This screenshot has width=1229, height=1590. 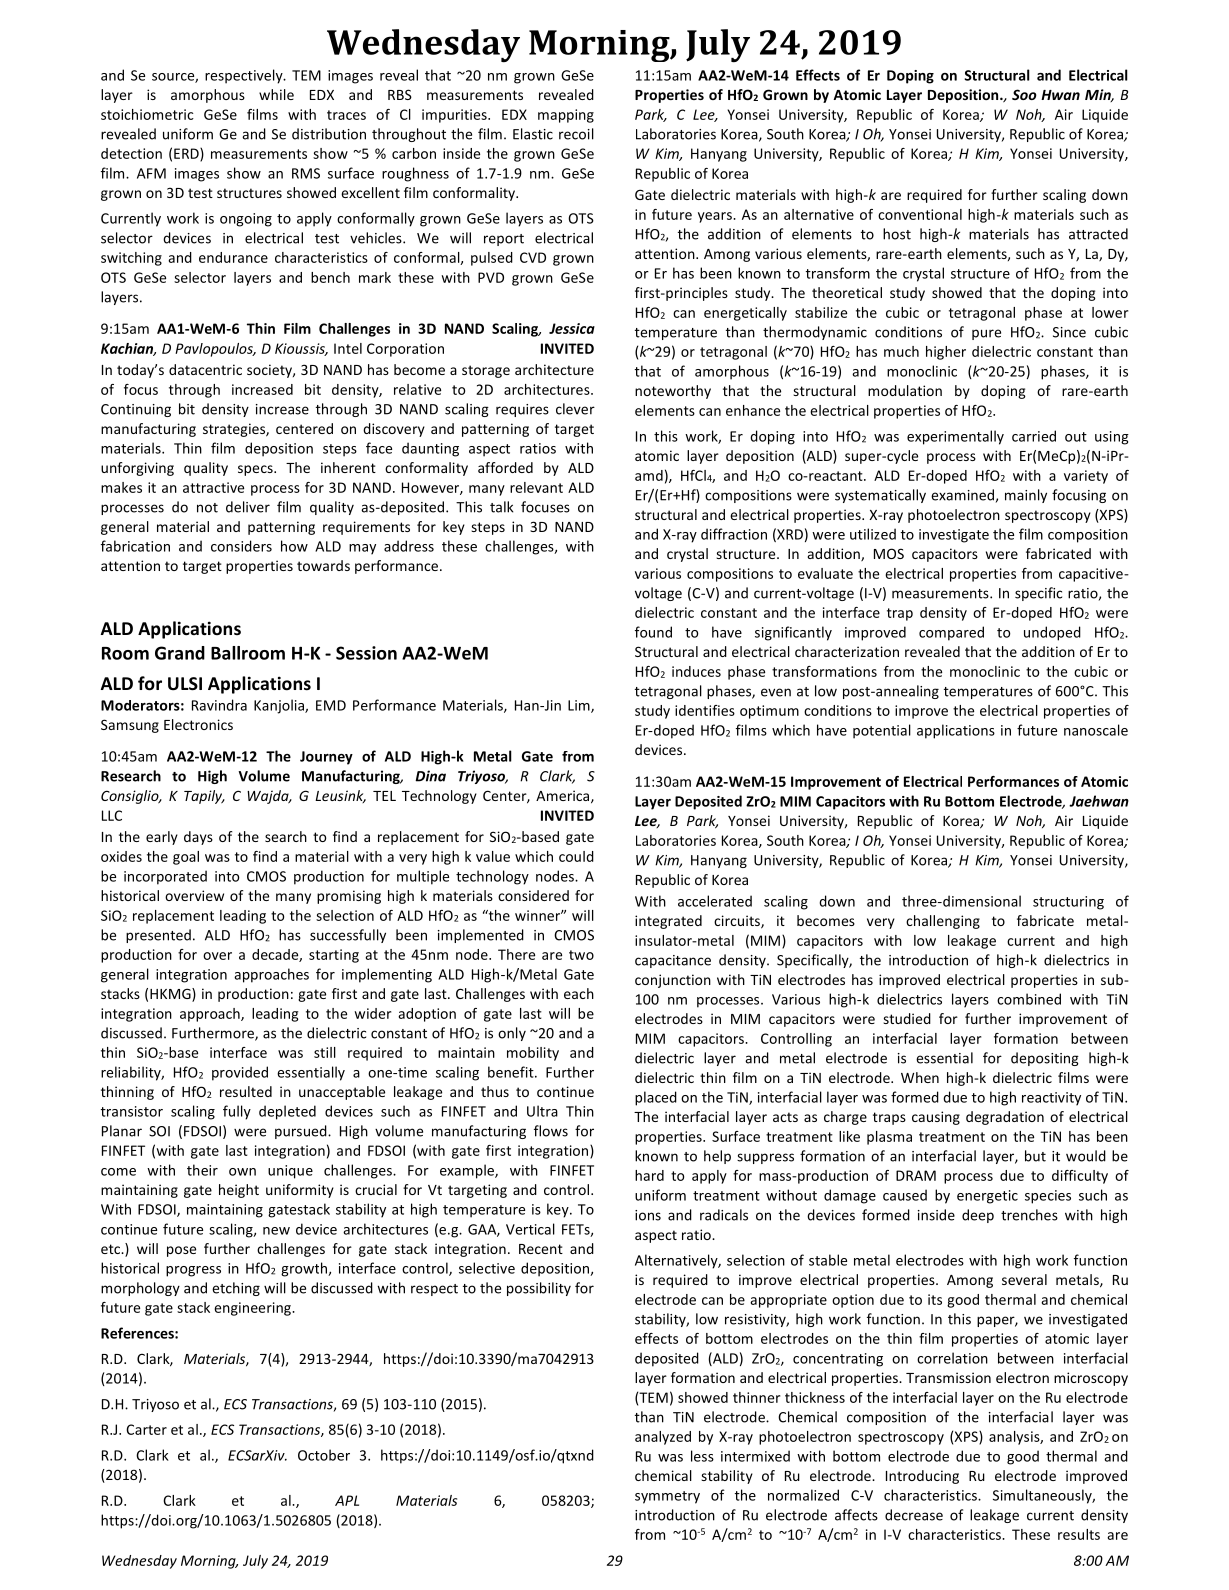 I want to click on symmetry, so click(x=667, y=1497).
